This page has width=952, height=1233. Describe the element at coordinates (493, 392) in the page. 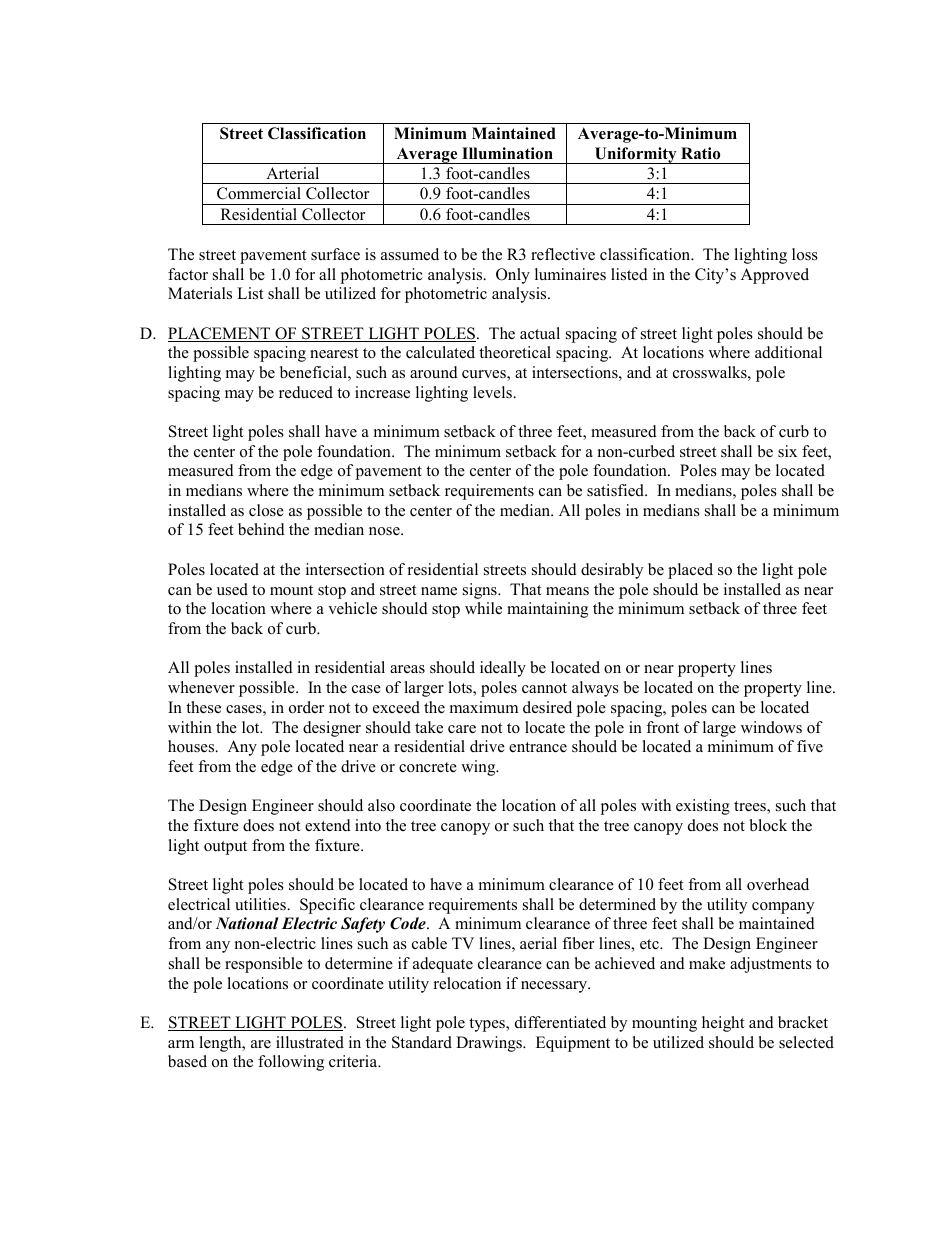

I see `levels` at that location.
